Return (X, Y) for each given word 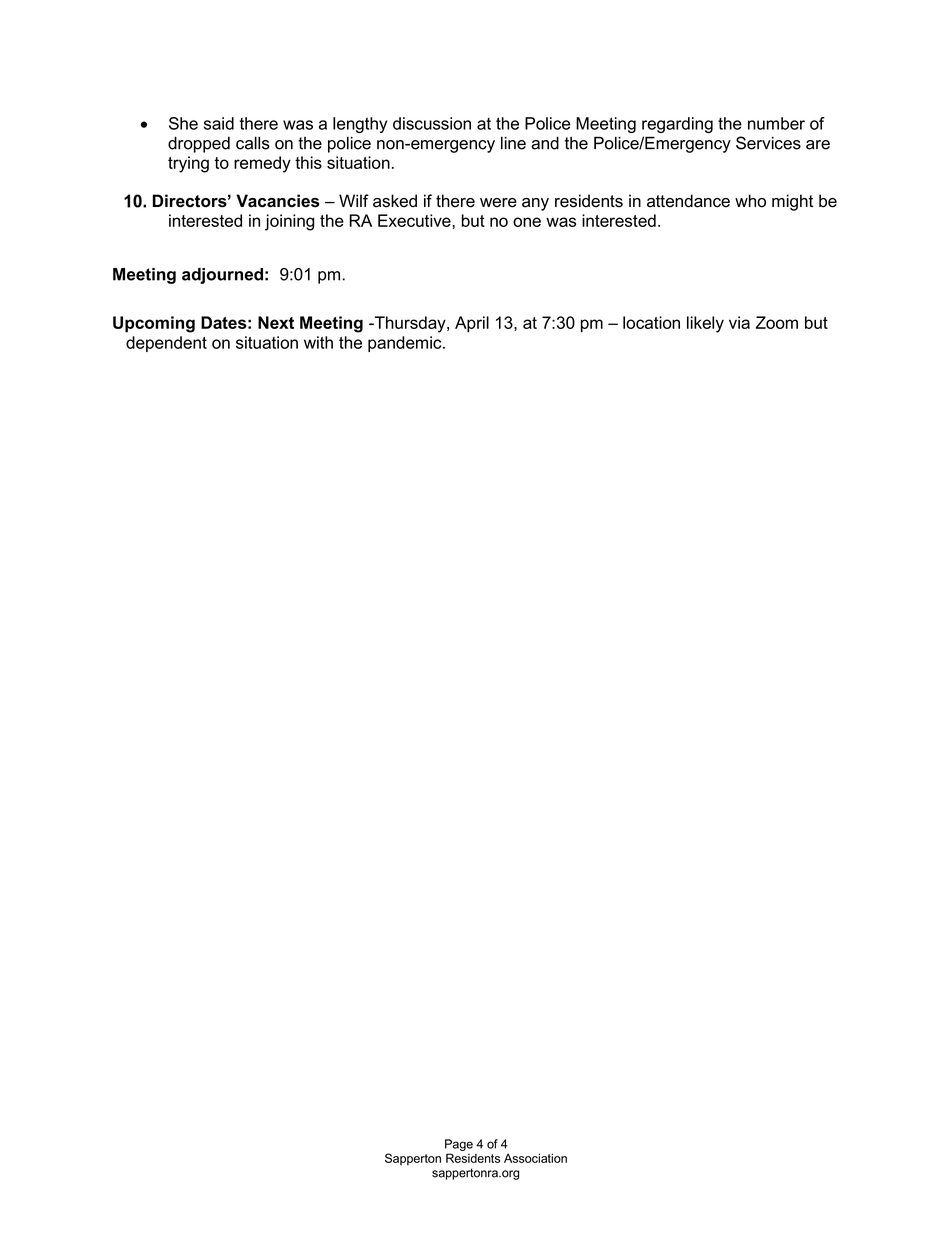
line (513, 143)
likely (705, 324)
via (739, 322)
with (318, 342)
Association (535, 1158)
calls (253, 143)
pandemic (406, 344)
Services (768, 143)
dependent (166, 344)
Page (459, 1145)
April (472, 324)
